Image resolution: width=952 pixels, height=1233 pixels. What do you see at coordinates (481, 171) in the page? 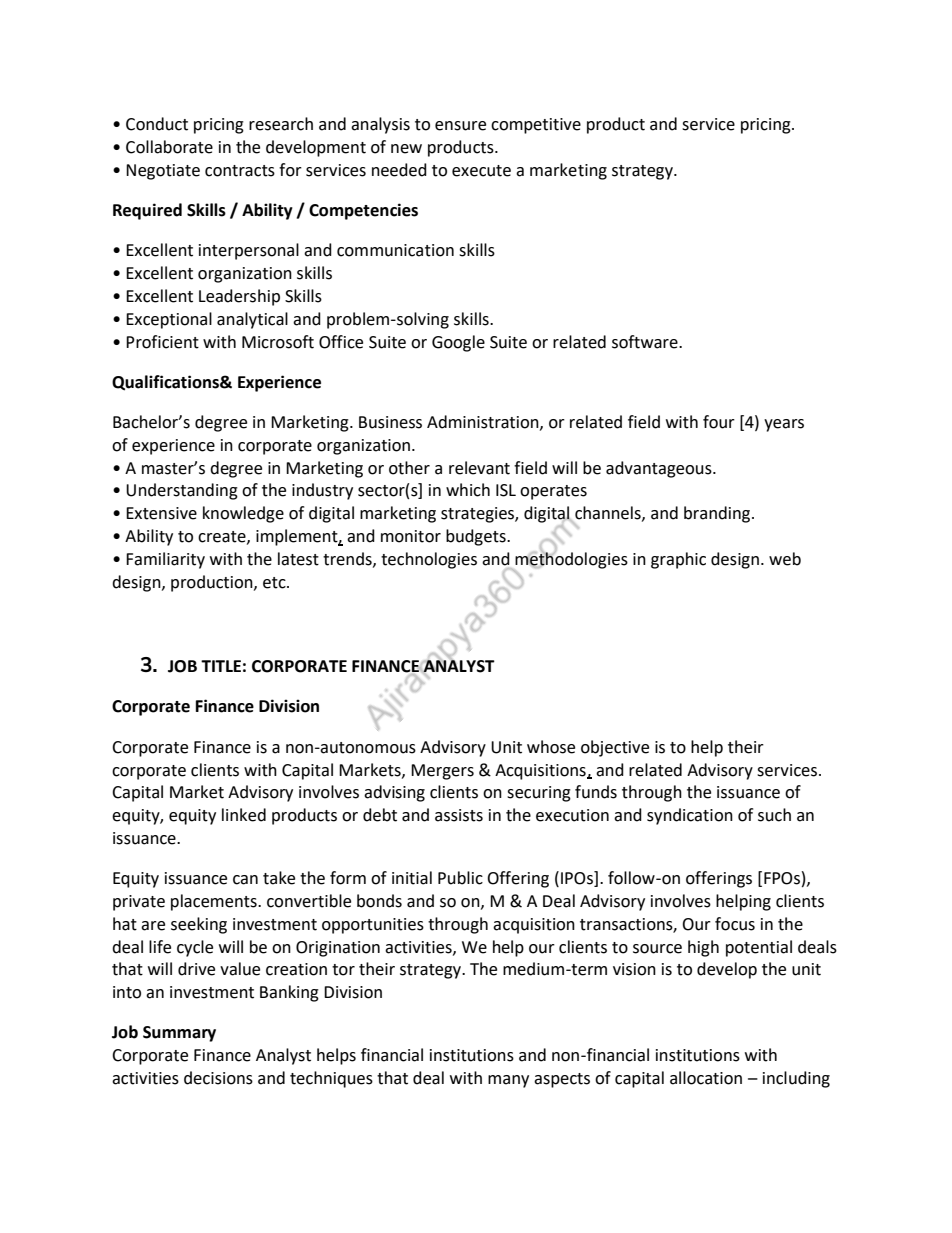
I see `execute` at bounding box center [481, 171].
